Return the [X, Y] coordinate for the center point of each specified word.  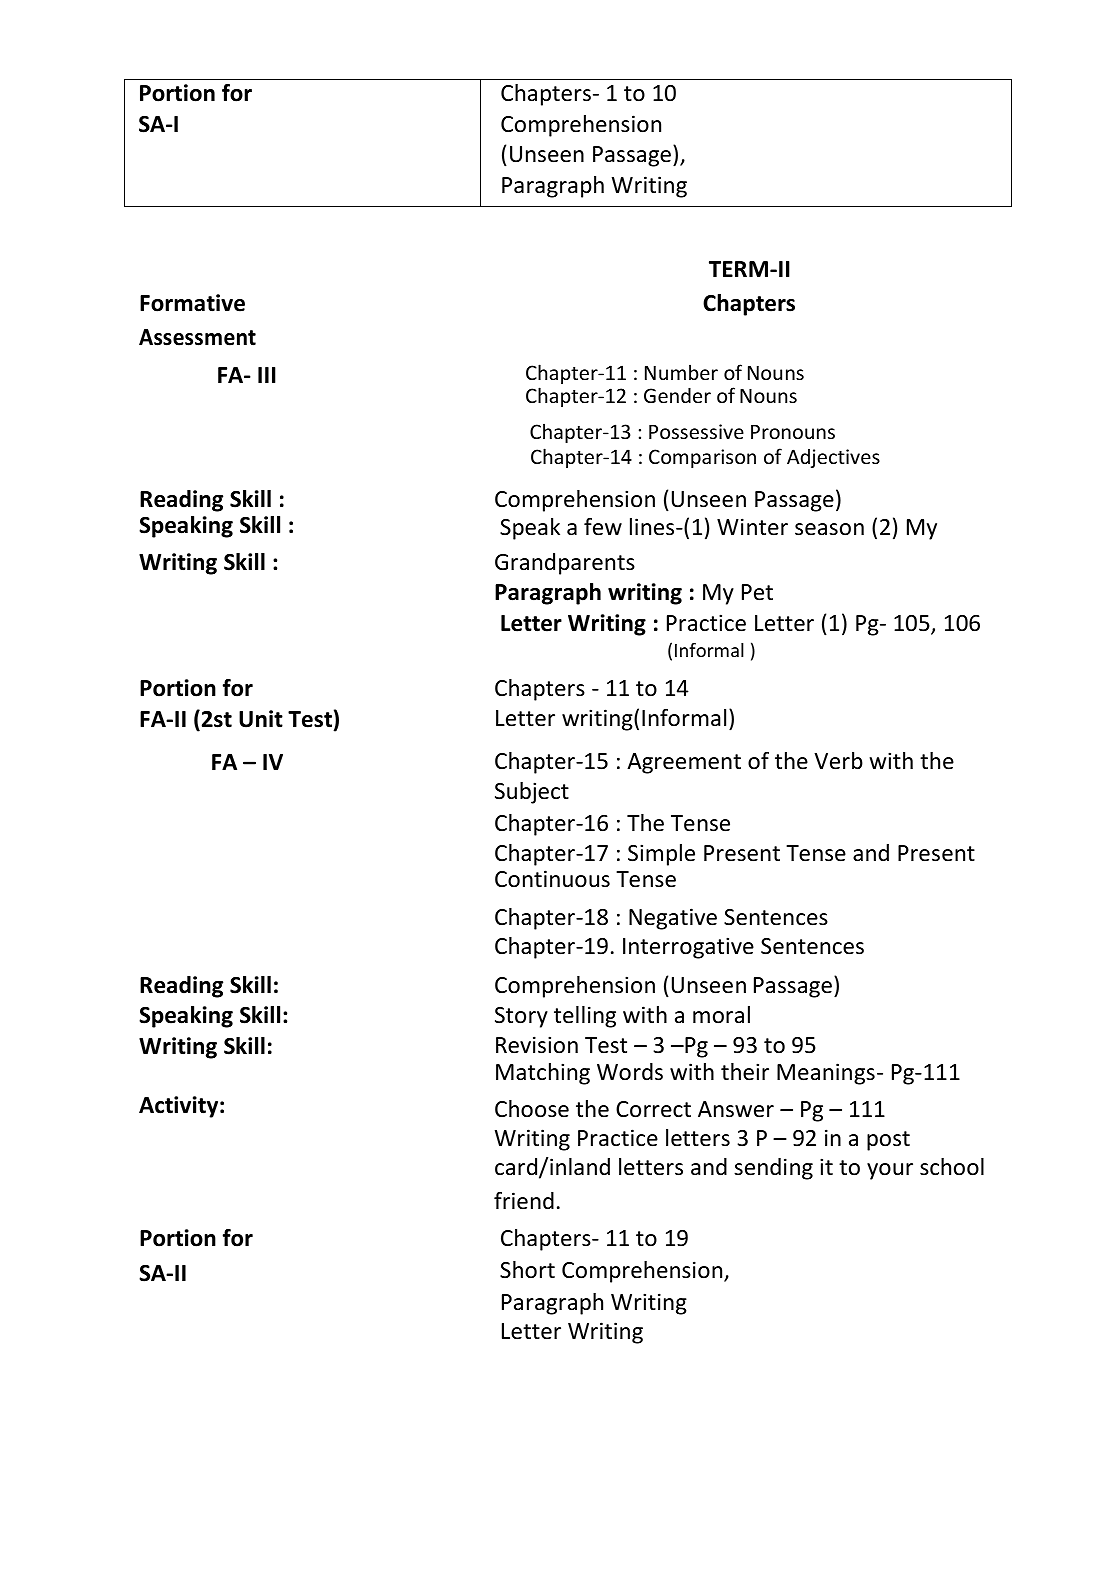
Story [521, 1017]
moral [721, 1015]
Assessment [197, 337]
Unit [261, 719]
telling [585, 1017]
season [829, 529]
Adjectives [833, 458]
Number [681, 372]
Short [527, 1270]
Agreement [684, 763]
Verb [838, 761]
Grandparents [565, 564]
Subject [532, 793]
